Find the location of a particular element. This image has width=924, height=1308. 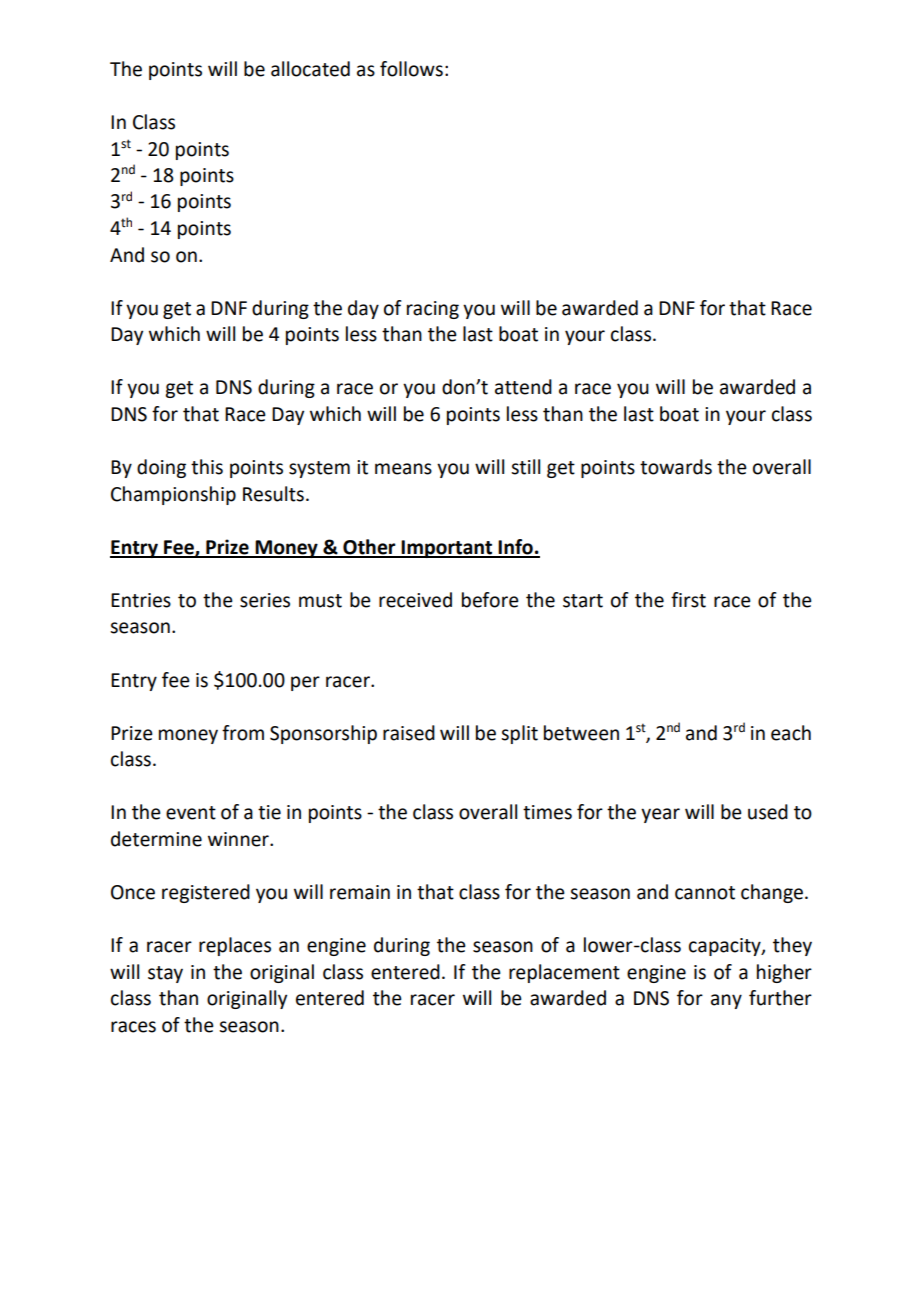

allocated is located at coordinates (310, 69).
